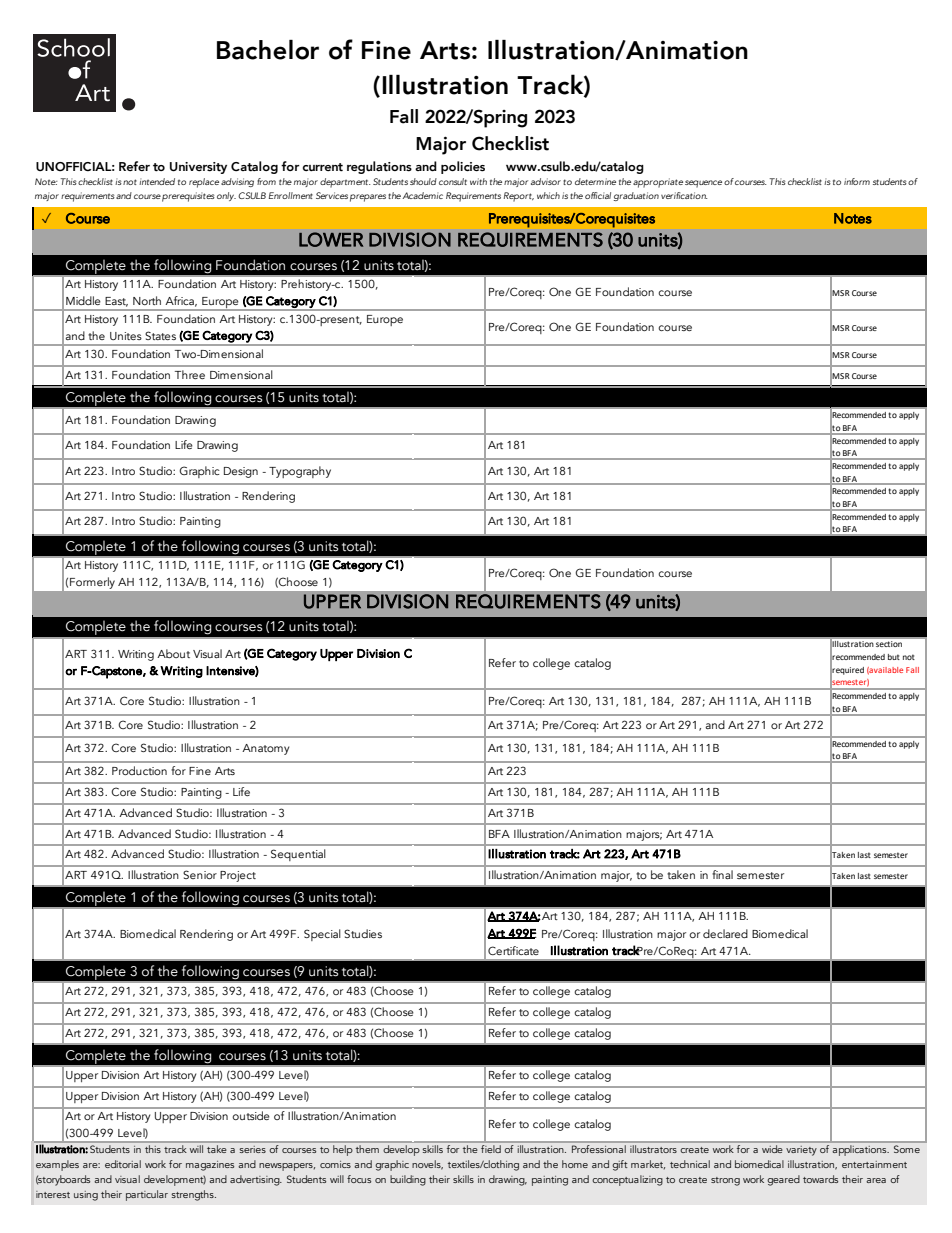 The width and height of the document is (952, 1233). What do you see at coordinates (265, 749) in the document?
I see `Anatomy` at bounding box center [265, 749].
